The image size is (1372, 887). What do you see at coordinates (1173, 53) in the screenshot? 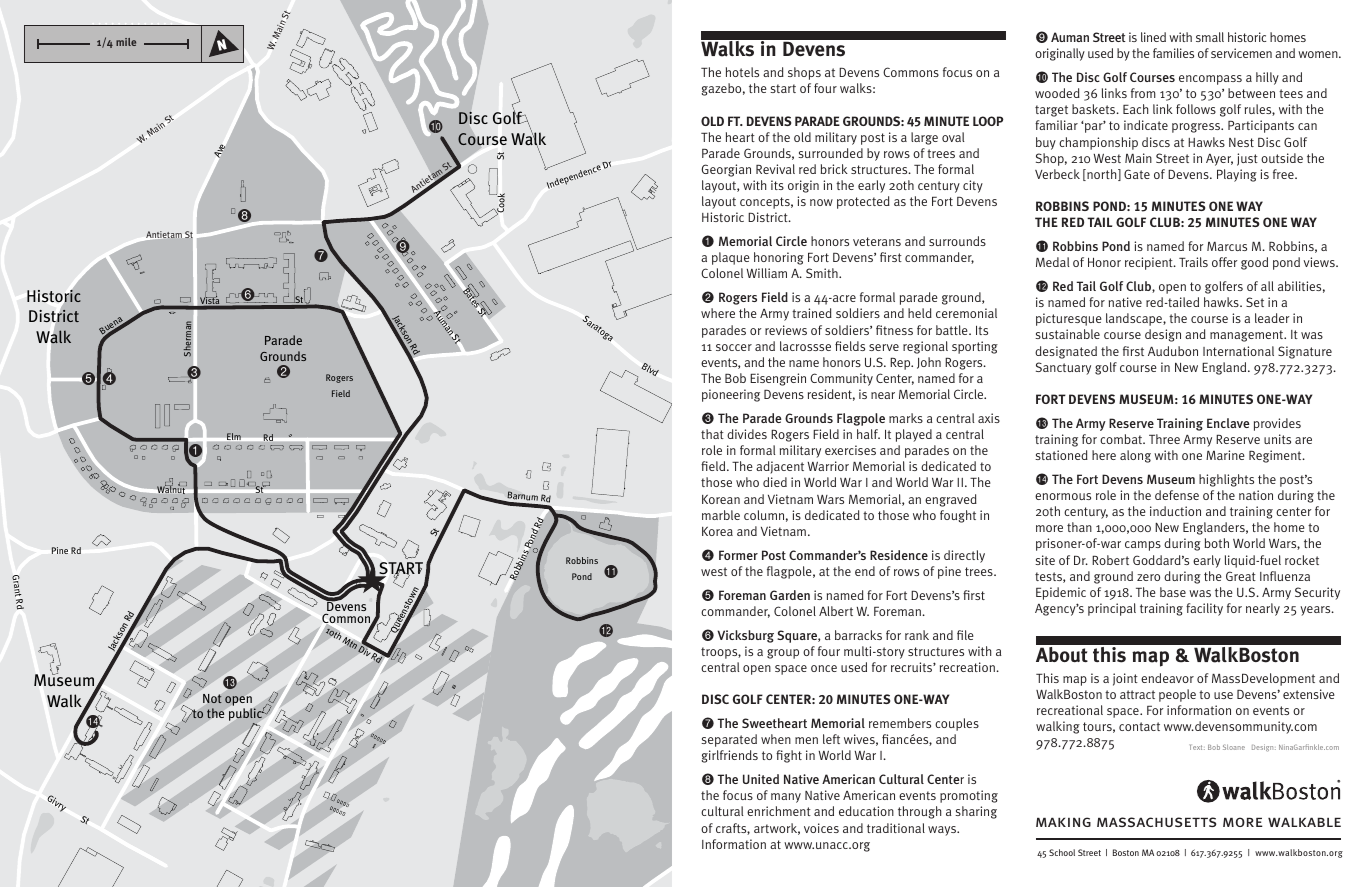
I see `families` at bounding box center [1173, 53].
